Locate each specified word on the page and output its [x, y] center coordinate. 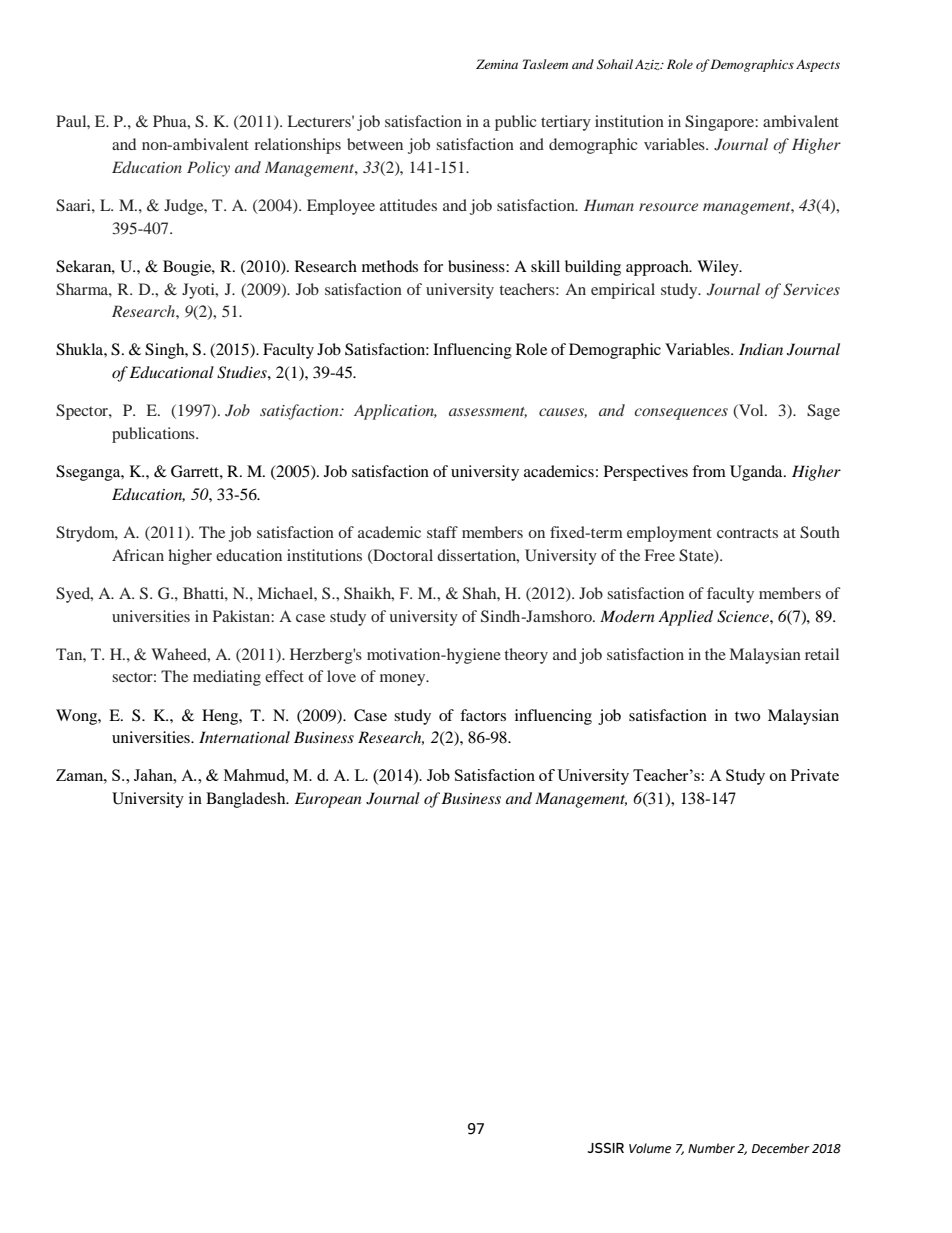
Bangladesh [247, 800]
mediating [227, 678]
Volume [650, 1148]
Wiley [719, 268]
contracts [747, 533]
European [328, 800]
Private [815, 775]
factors [483, 715]
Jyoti [199, 291]
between [375, 144]
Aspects [818, 65]
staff [442, 532]
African [138, 555]
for [433, 266]
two [747, 716]
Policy [208, 169]
